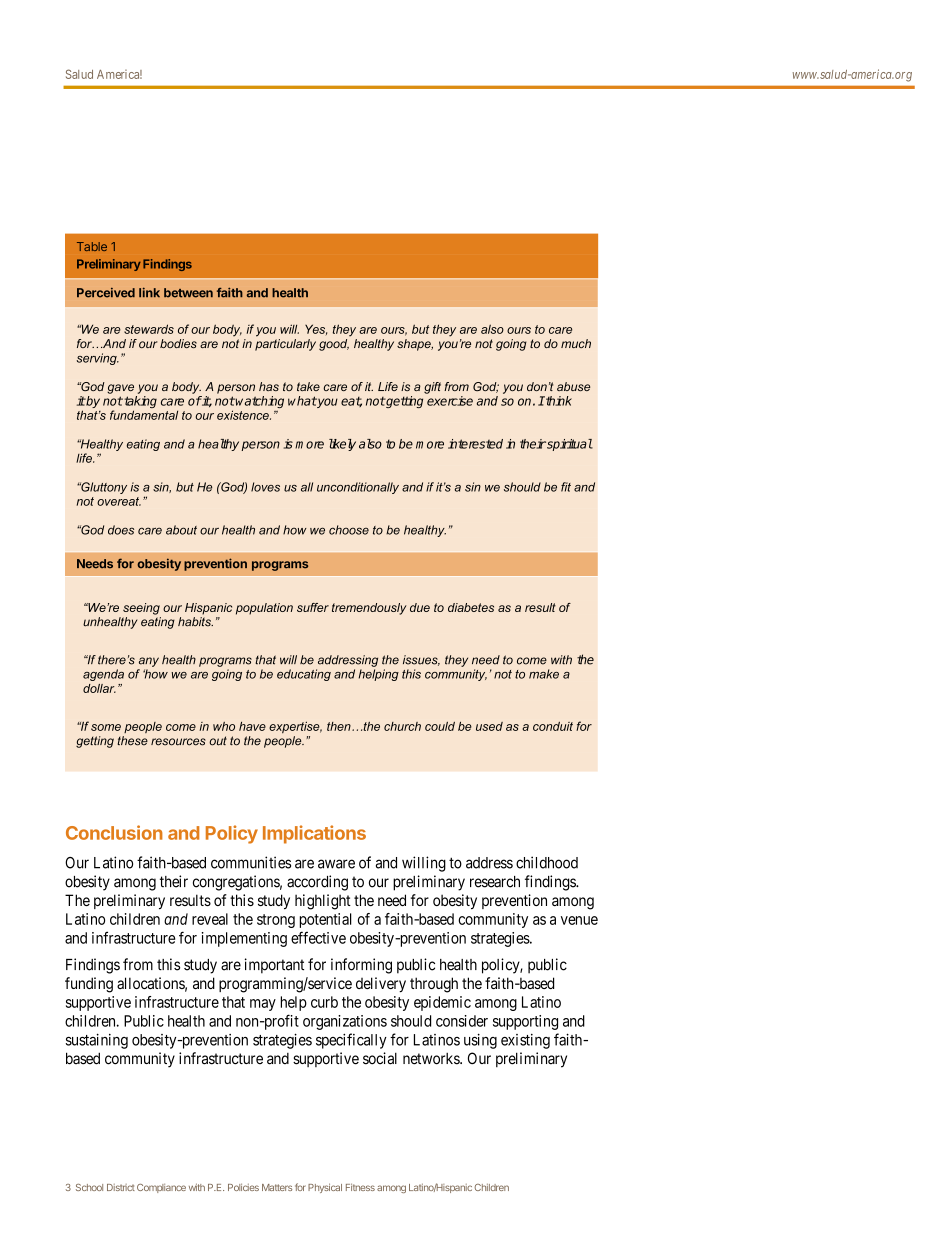 The image size is (952, 1233). I want to click on link, so click(149, 292).
